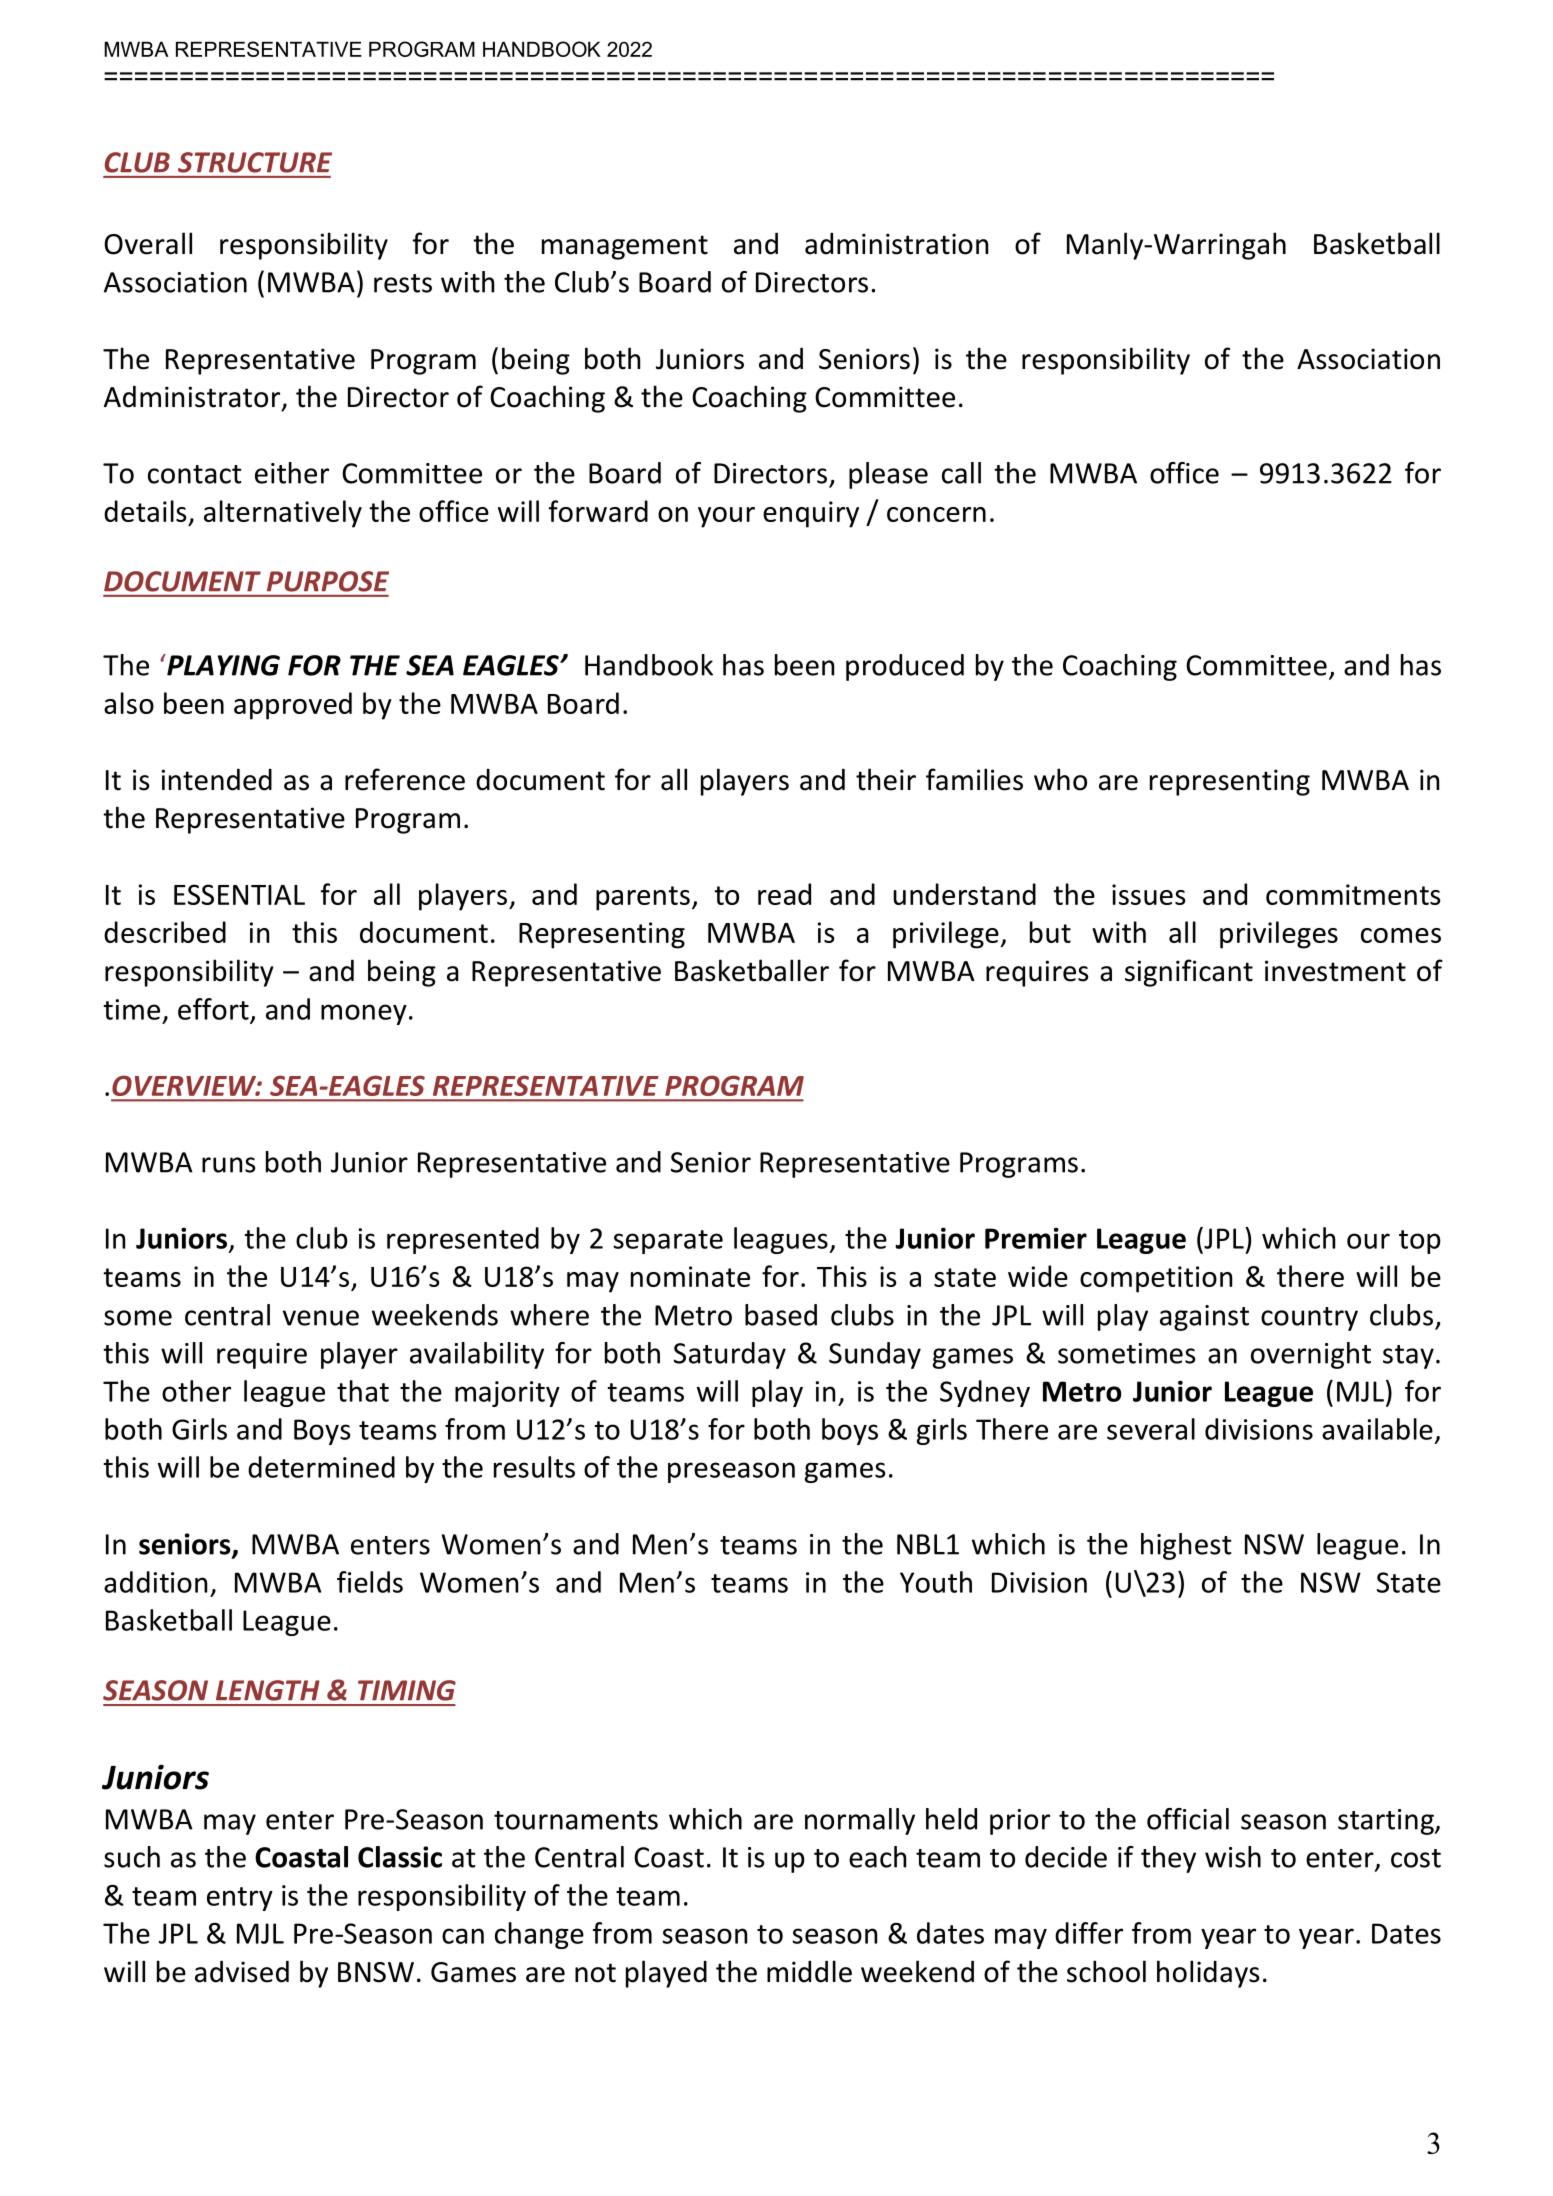  What do you see at coordinates (809, 1971) in the page?
I see `middle` at bounding box center [809, 1971].
